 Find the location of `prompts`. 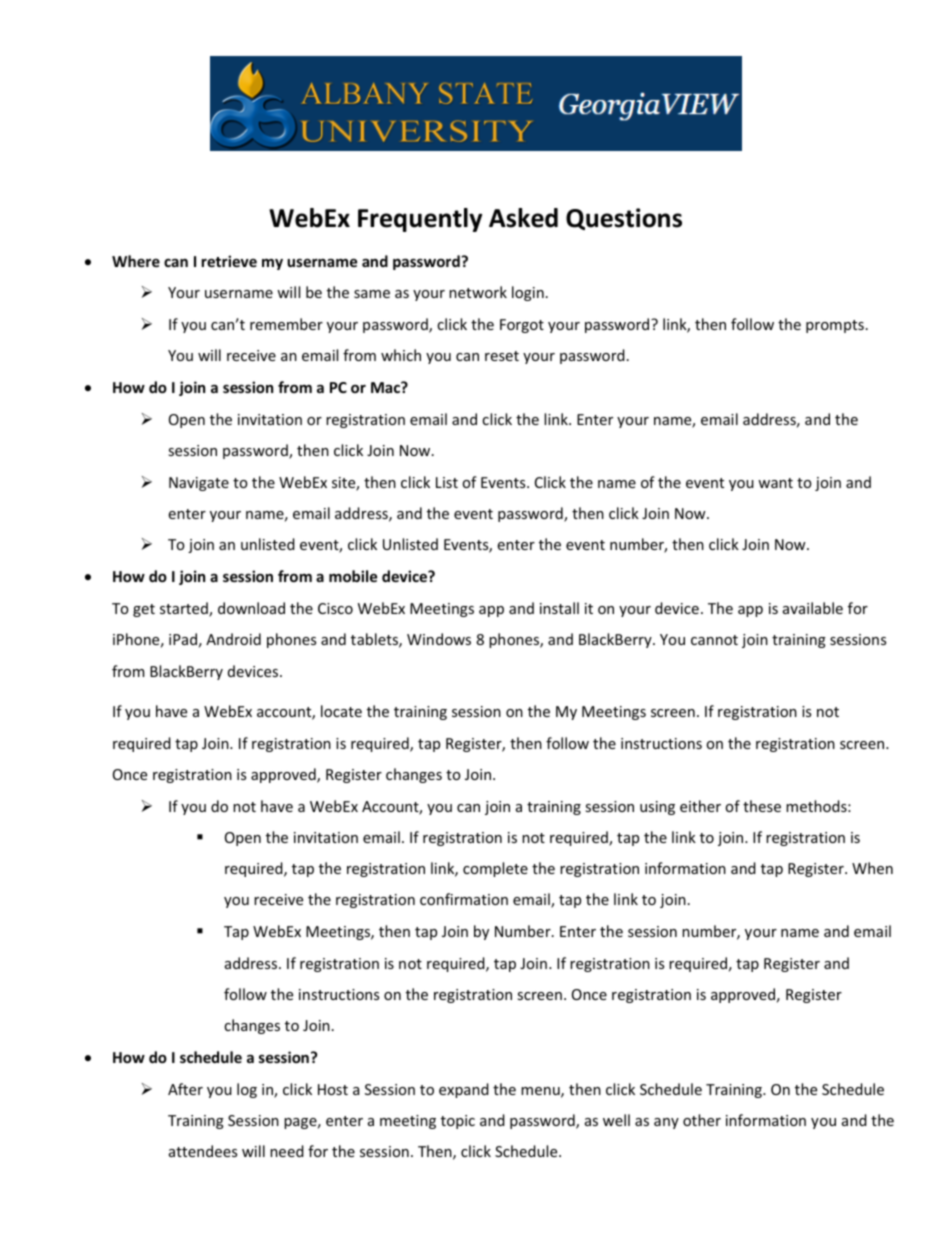

prompts is located at coordinates (835, 326).
